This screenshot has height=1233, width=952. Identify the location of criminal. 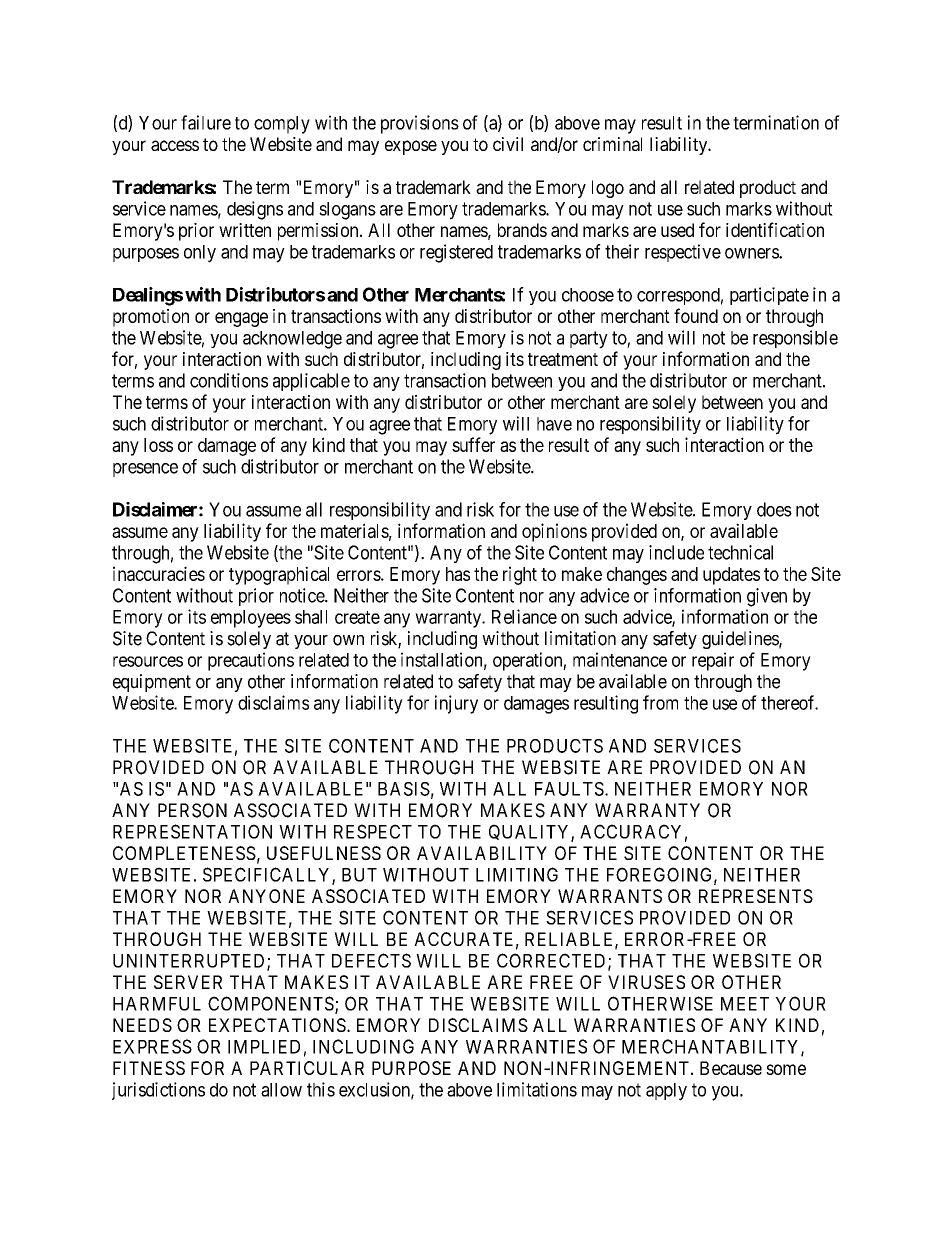
(612, 144).
